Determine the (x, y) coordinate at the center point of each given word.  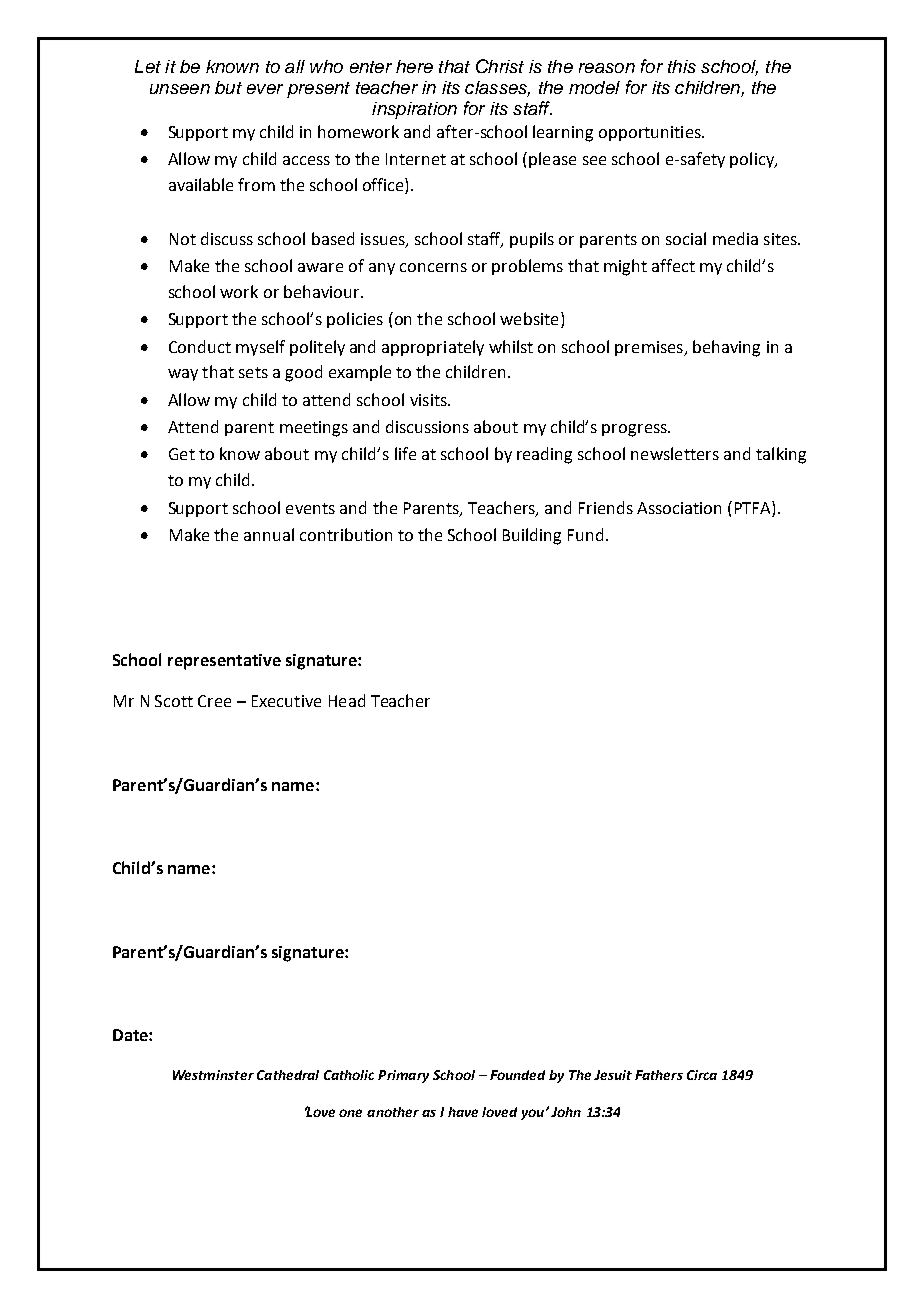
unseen (180, 89)
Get (182, 454)
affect (673, 265)
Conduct (200, 346)
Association (679, 508)
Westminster (213, 1075)
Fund (585, 534)
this (682, 66)
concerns (433, 267)
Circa (702, 1075)
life (405, 453)
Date (131, 1035)
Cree (214, 701)
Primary (403, 1076)
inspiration (414, 110)
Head (347, 700)
